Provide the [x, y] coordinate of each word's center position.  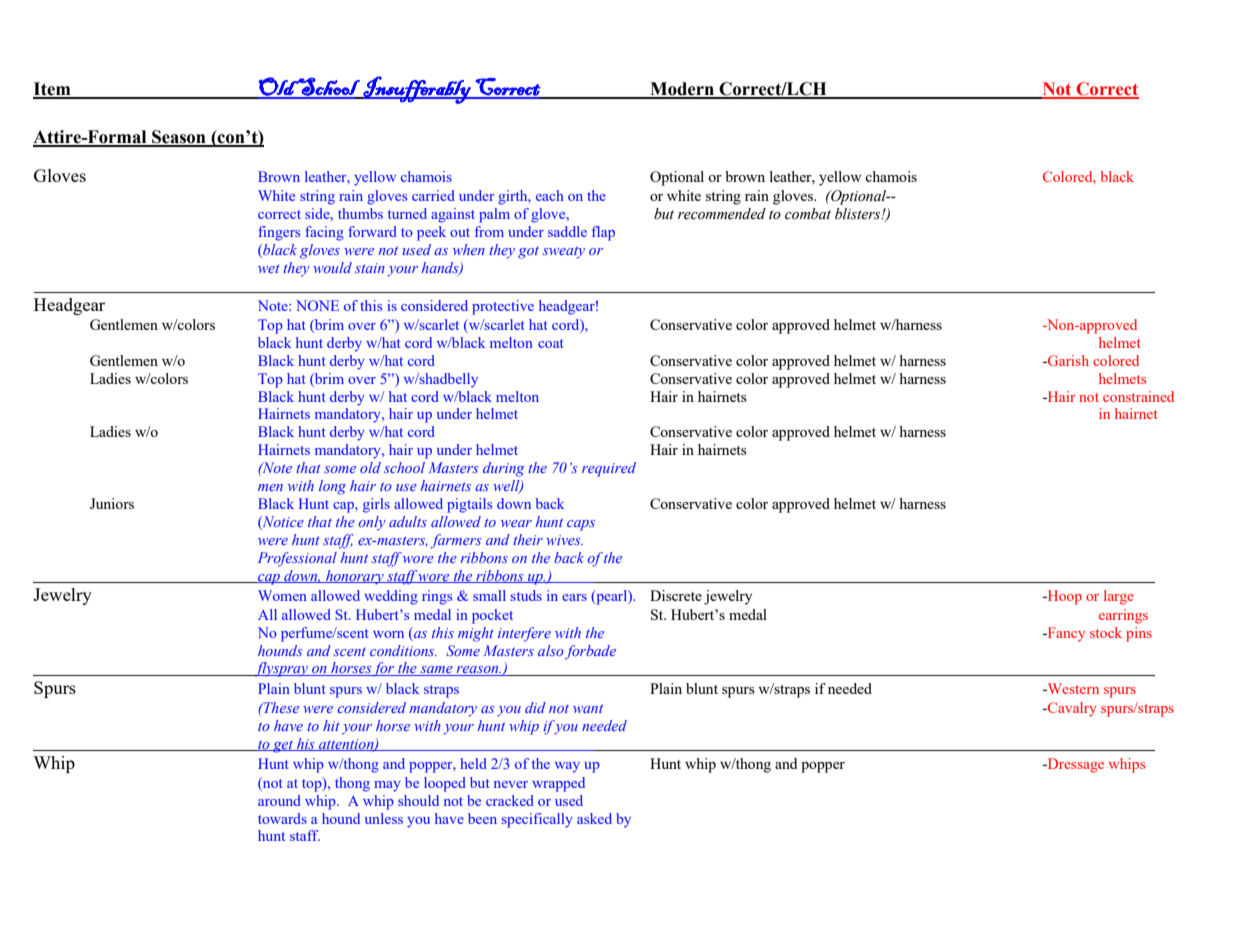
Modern [682, 90]
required [609, 469]
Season [179, 138]
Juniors [112, 503]
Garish [1067, 360]
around [279, 800]
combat [808, 214]
